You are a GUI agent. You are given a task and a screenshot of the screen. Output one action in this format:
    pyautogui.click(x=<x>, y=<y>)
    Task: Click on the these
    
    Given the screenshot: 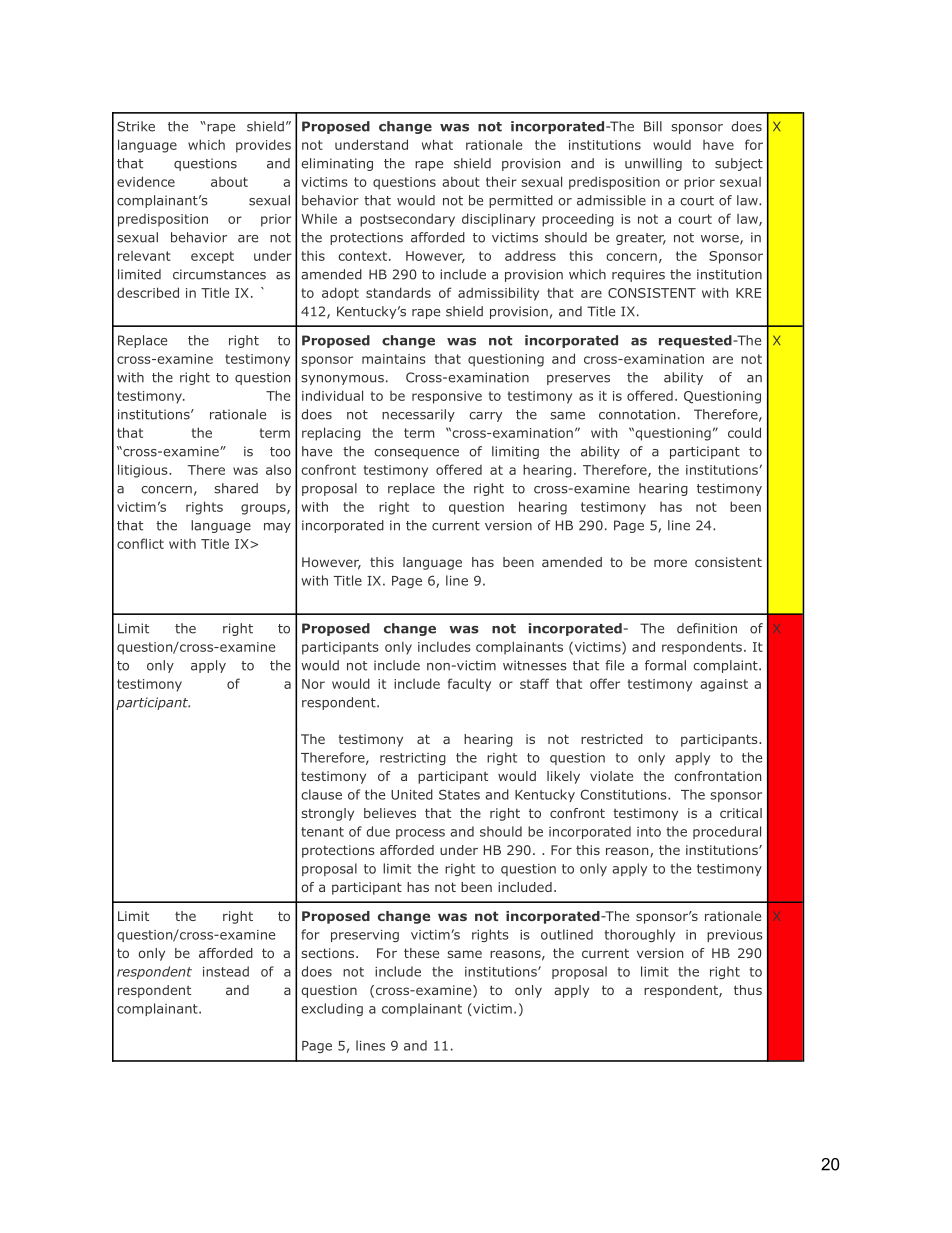 What is the action you would take?
    pyautogui.click(x=421, y=953)
